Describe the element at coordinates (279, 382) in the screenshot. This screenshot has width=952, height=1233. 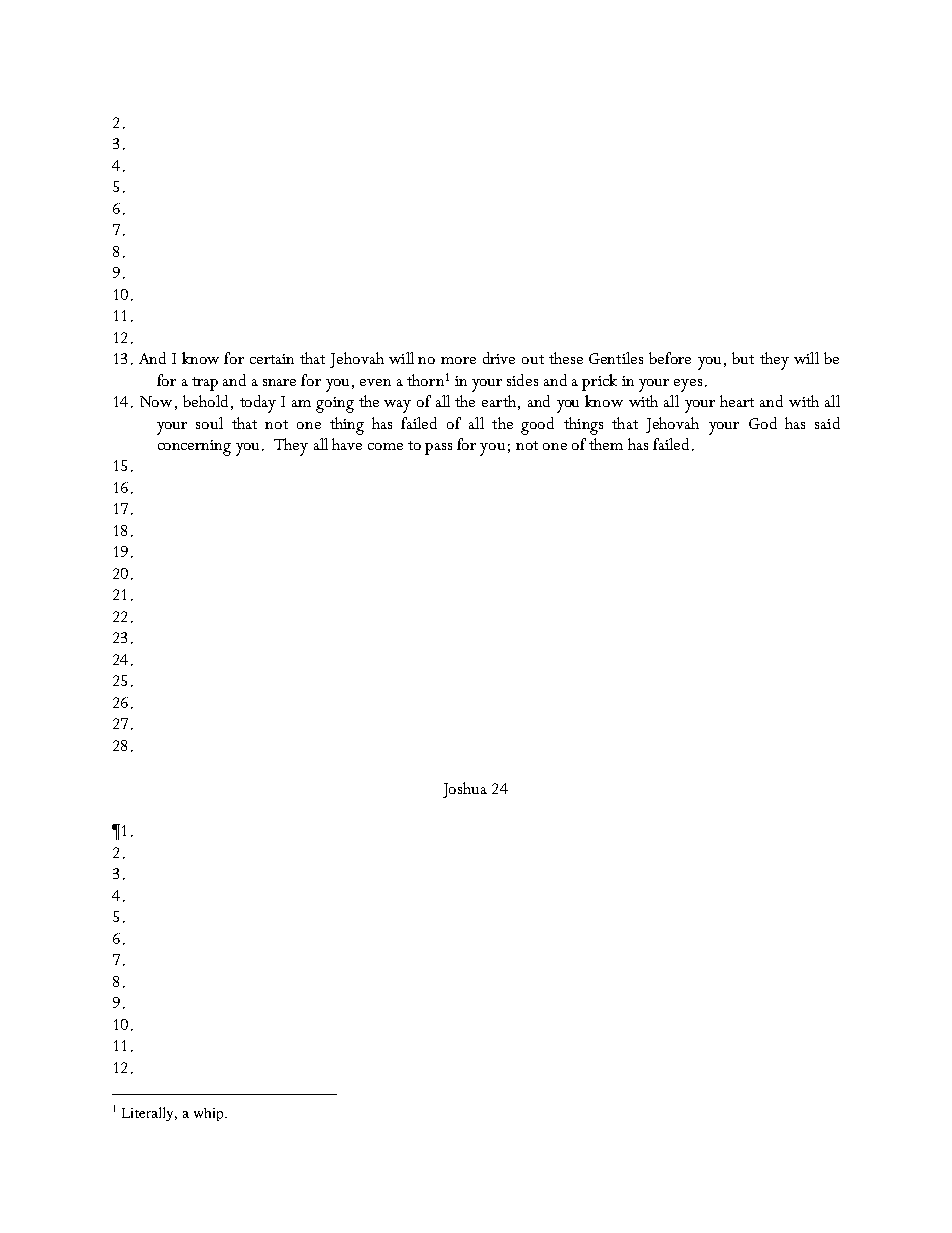
I see `snare` at that location.
